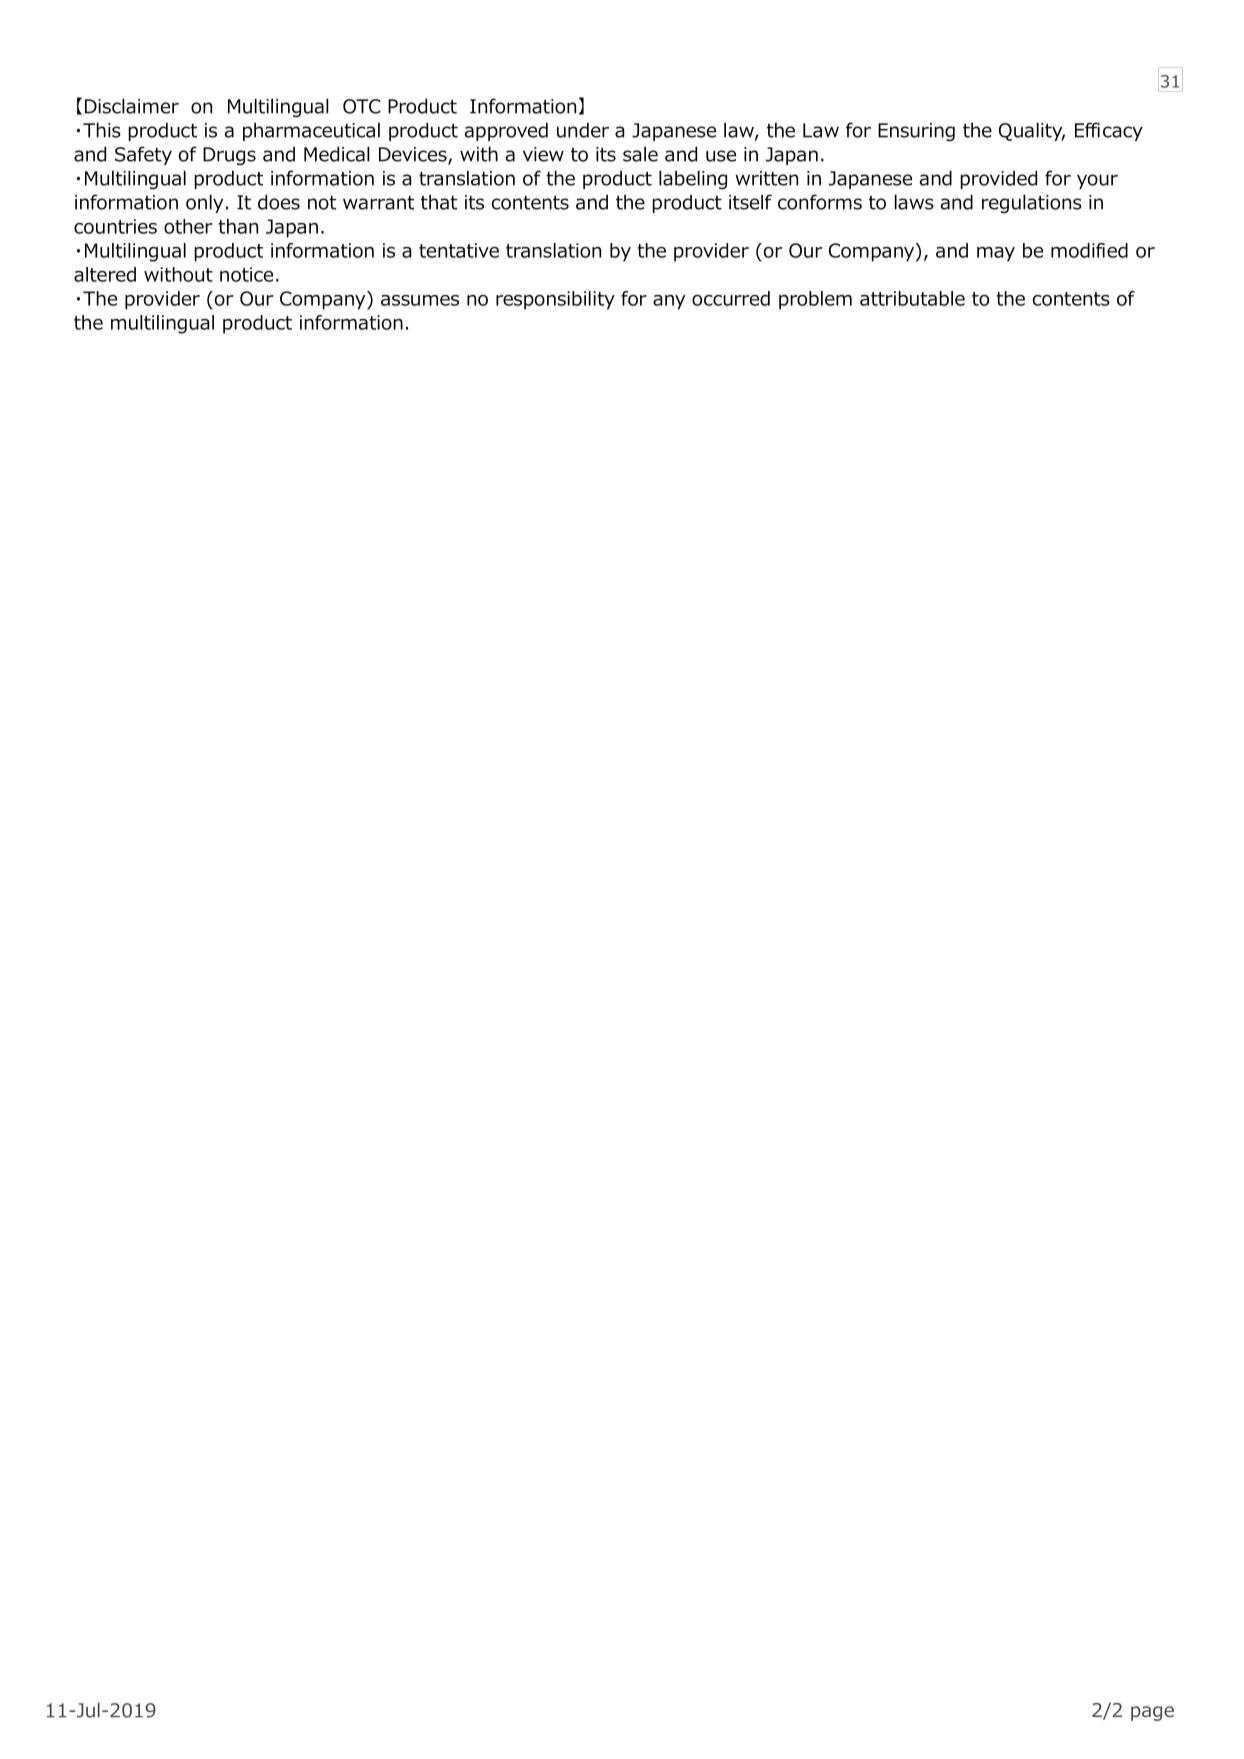 This screenshot has height=1759, width=1244. What do you see at coordinates (1032, 131) in the screenshot?
I see `Quality` at bounding box center [1032, 131].
